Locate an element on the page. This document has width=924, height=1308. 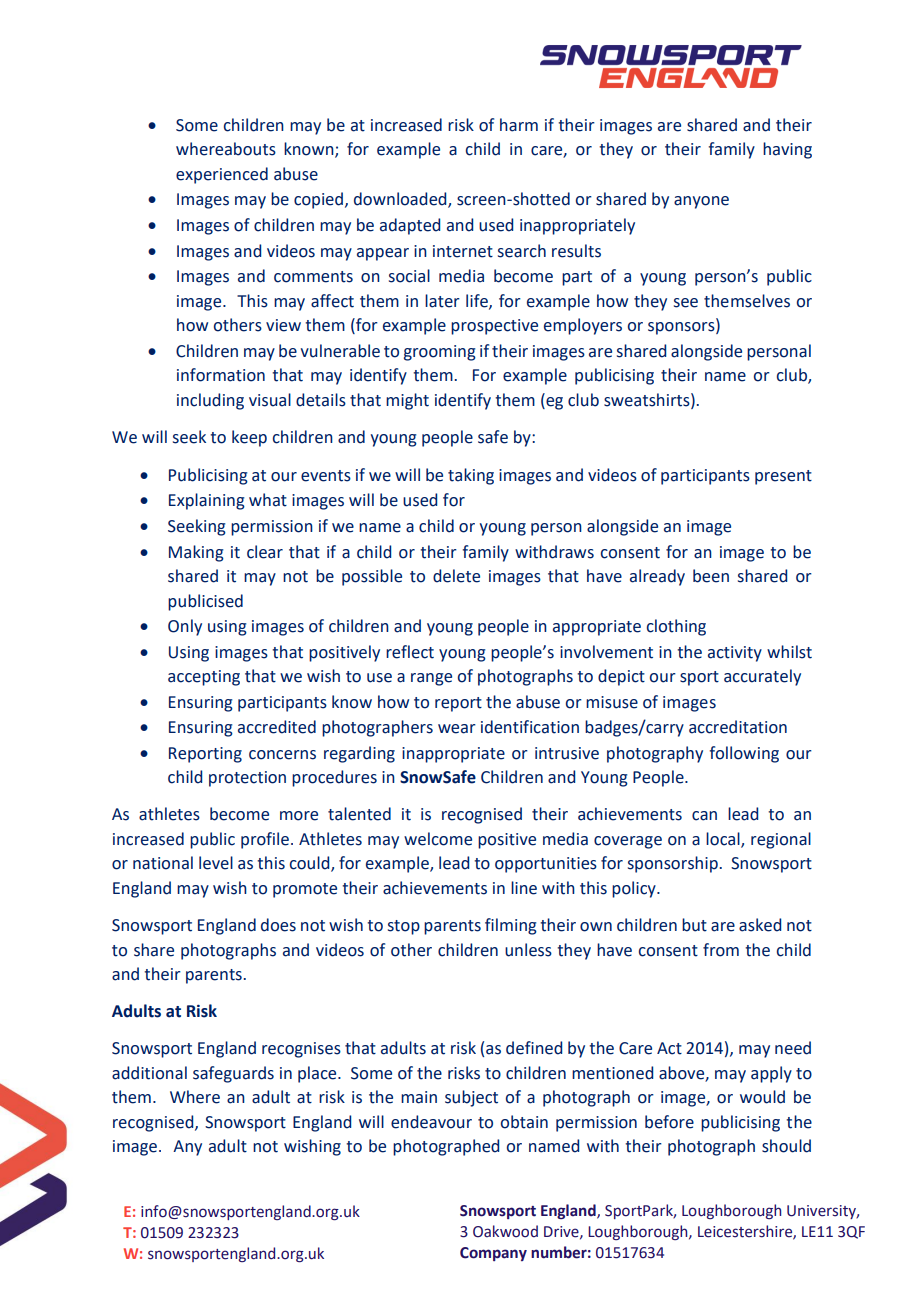
delete is located at coordinates (456, 576).
